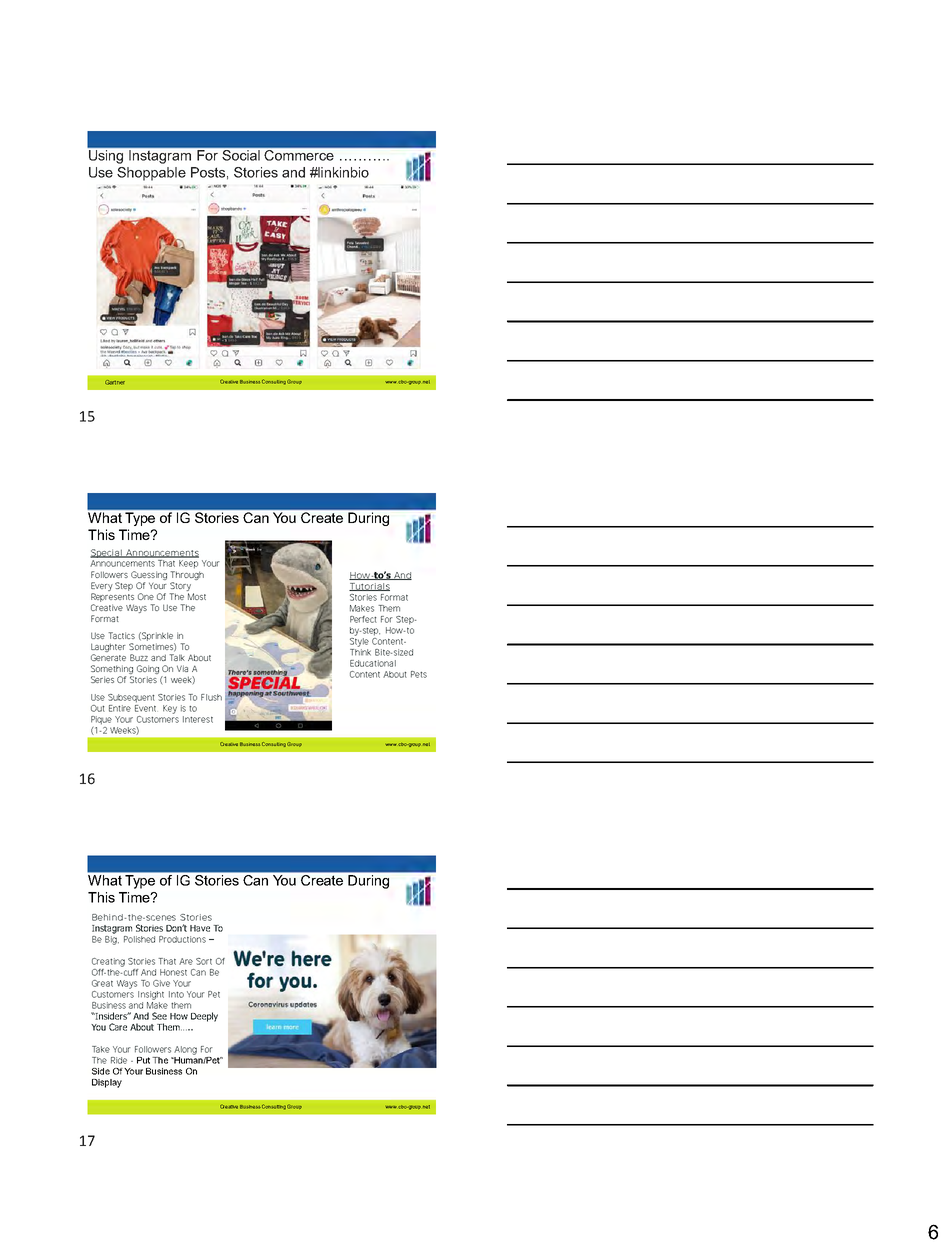  What do you see at coordinates (204, 961) in the image?
I see `Sort` at bounding box center [204, 961].
